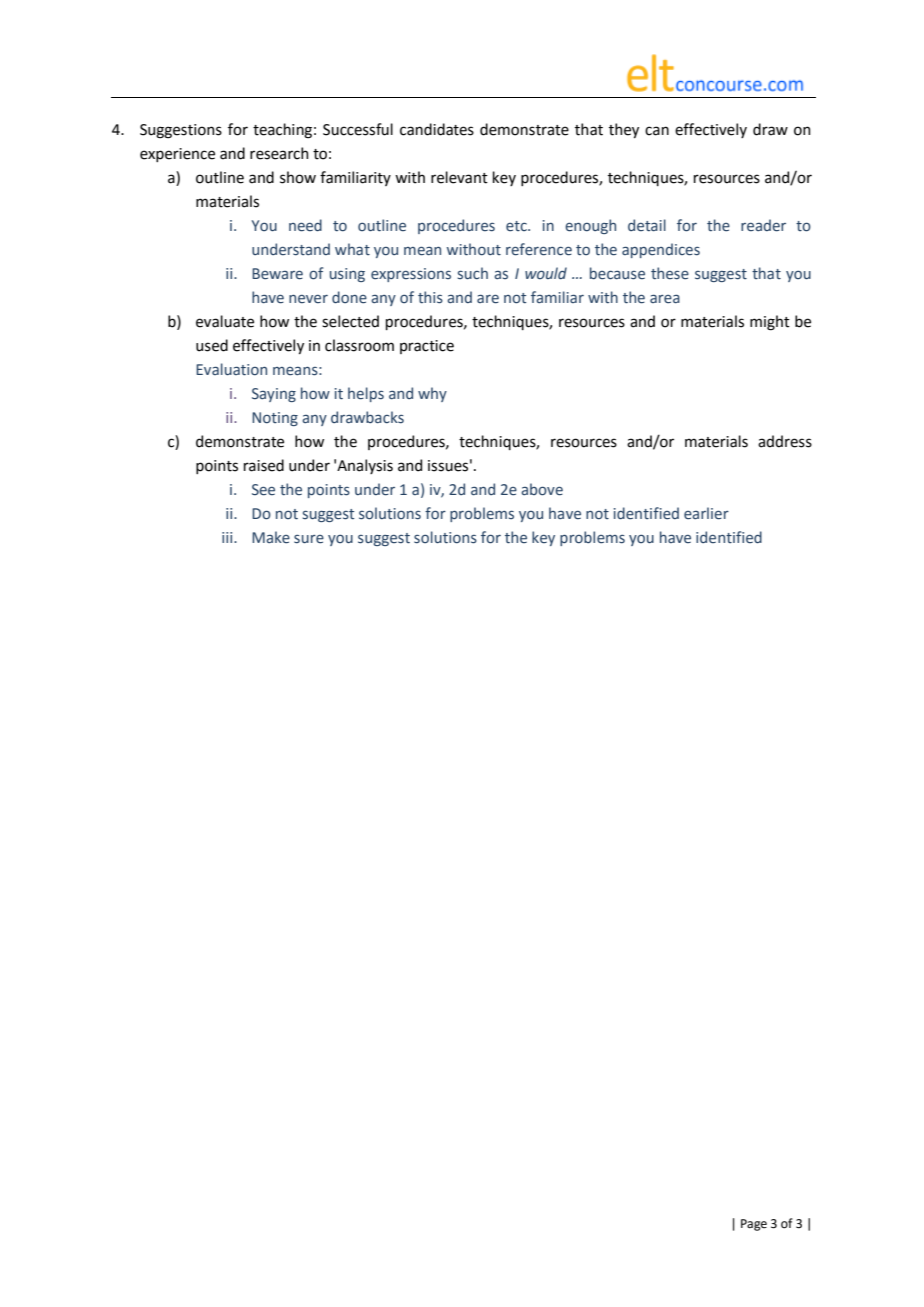  What do you see at coordinates (459, 177) in the screenshot?
I see `relevant` at bounding box center [459, 177].
